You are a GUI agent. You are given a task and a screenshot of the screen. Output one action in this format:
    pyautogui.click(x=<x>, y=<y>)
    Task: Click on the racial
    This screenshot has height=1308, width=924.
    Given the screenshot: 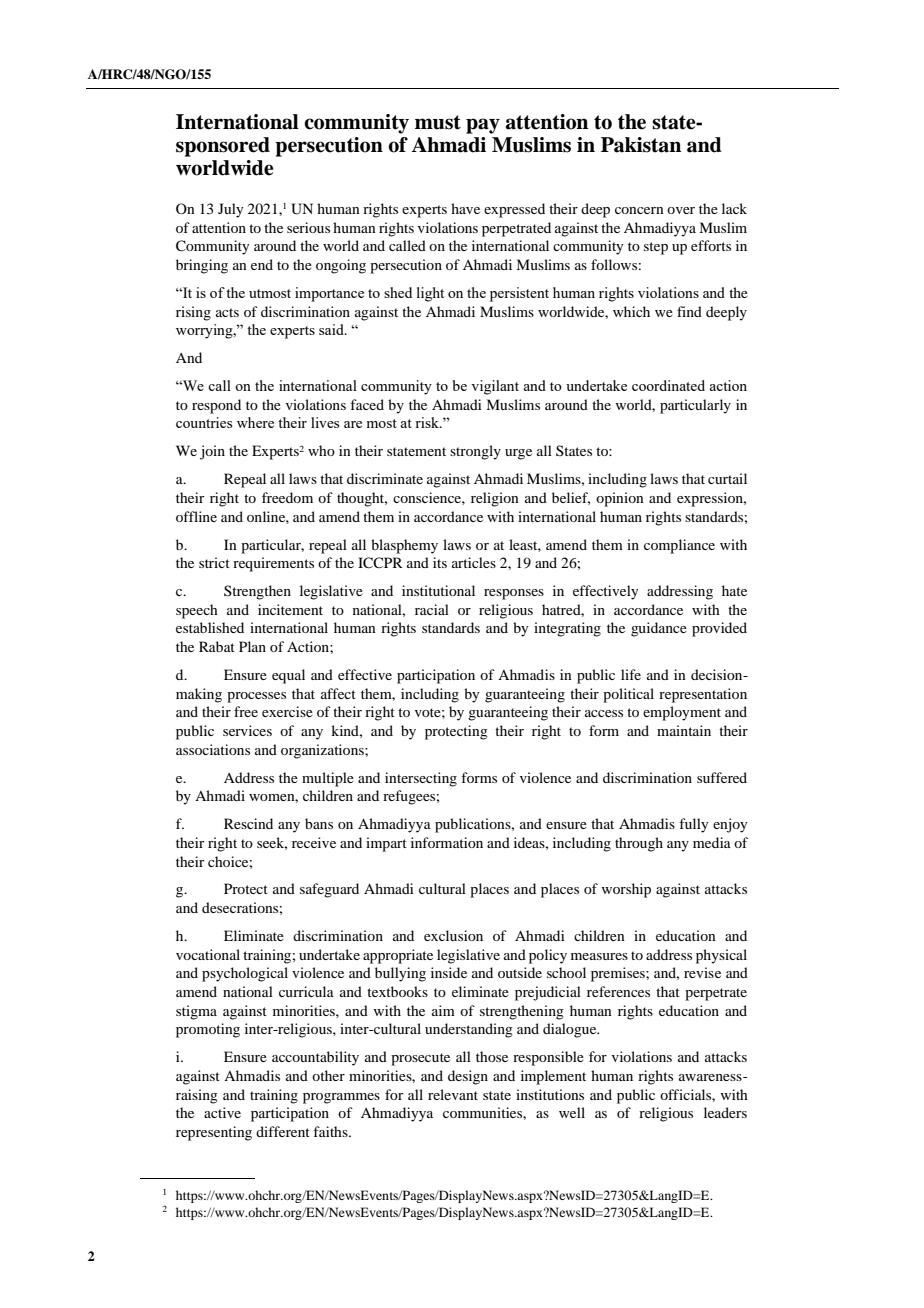 What is the action you would take?
    pyautogui.click(x=432, y=609)
